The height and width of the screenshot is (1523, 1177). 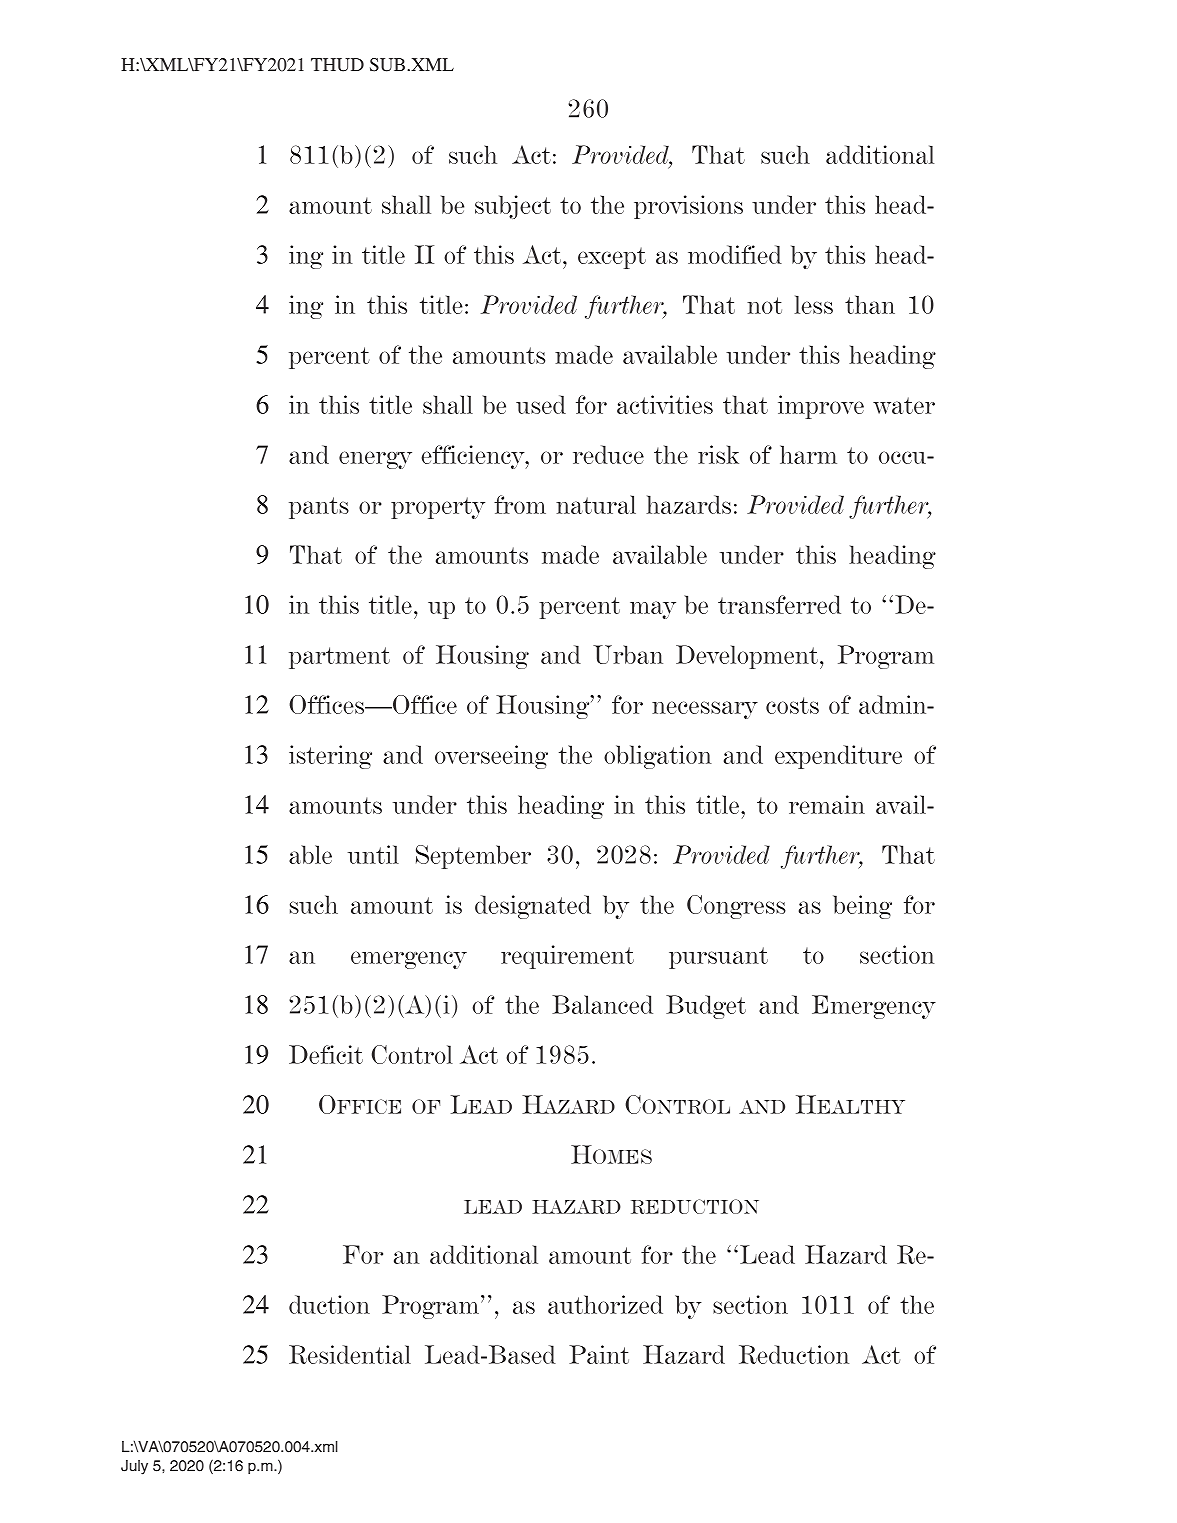 What do you see at coordinates (779, 604) in the screenshot?
I see `transferred` at bounding box center [779, 604].
